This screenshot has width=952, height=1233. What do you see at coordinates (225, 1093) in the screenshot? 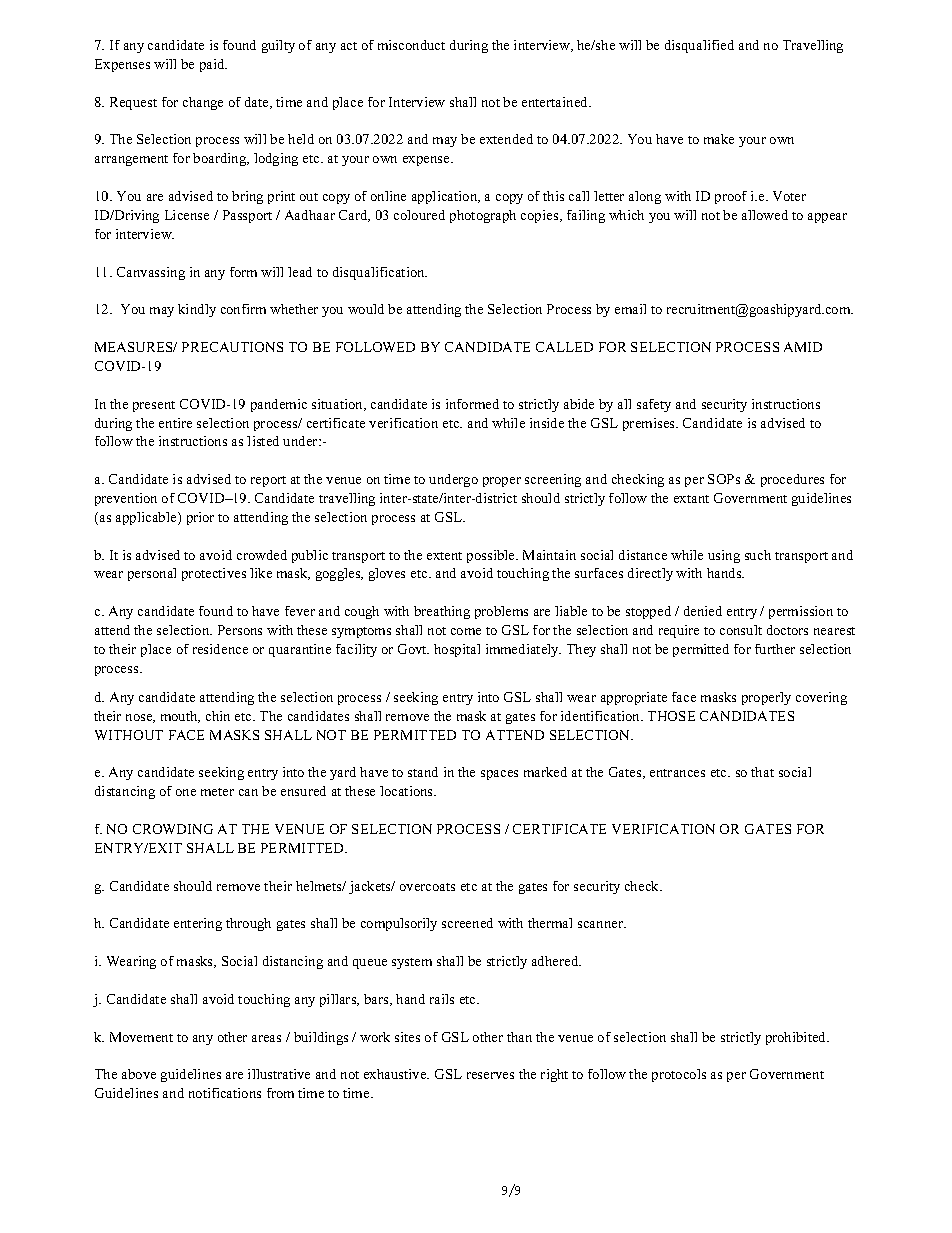
I see `notifications` at bounding box center [225, 1093].
